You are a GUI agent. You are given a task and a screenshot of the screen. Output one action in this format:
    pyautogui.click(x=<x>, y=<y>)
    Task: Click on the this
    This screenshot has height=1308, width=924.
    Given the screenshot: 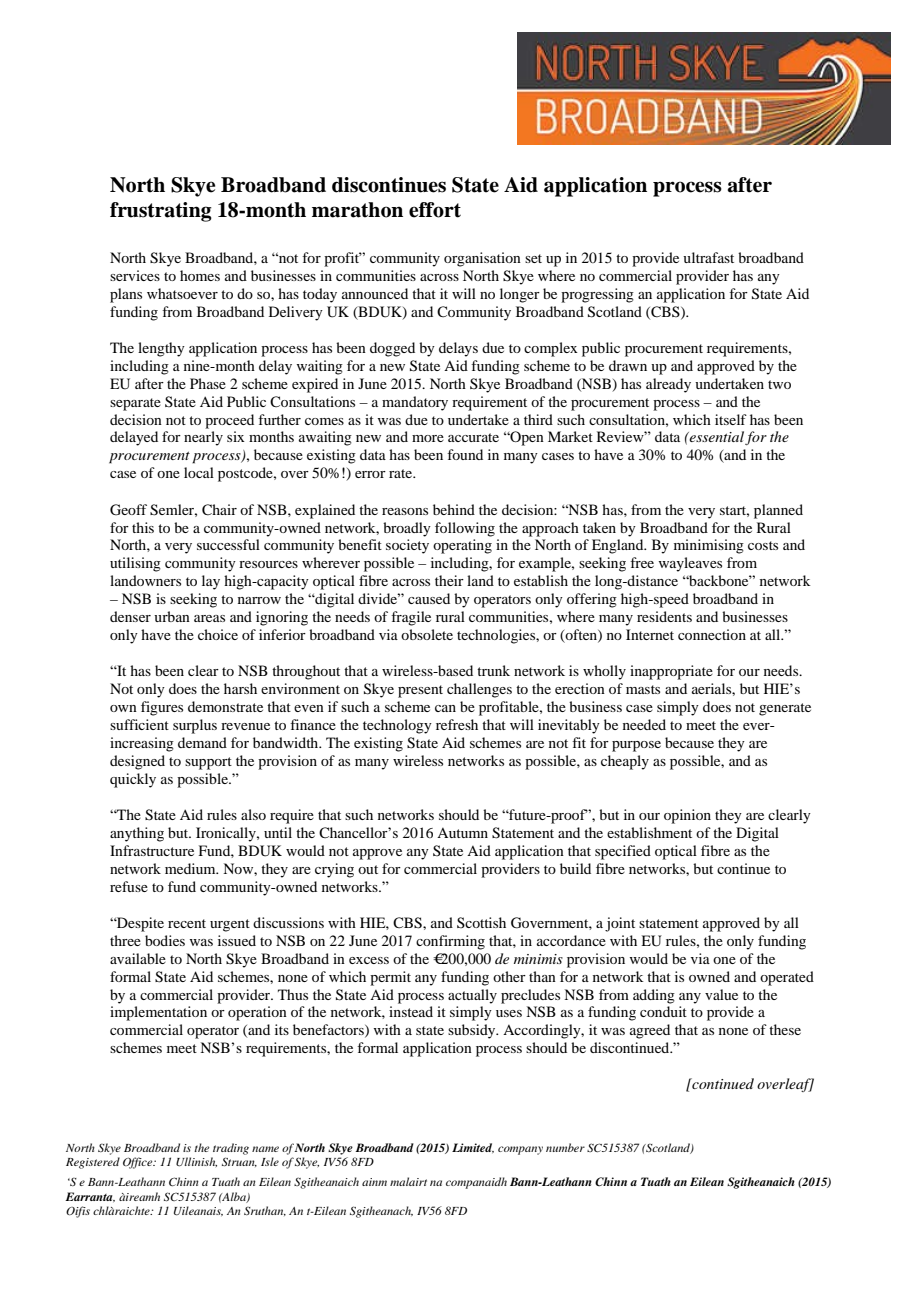 What is the action you would take?
    pyautogui.click(x=143, y=527)
